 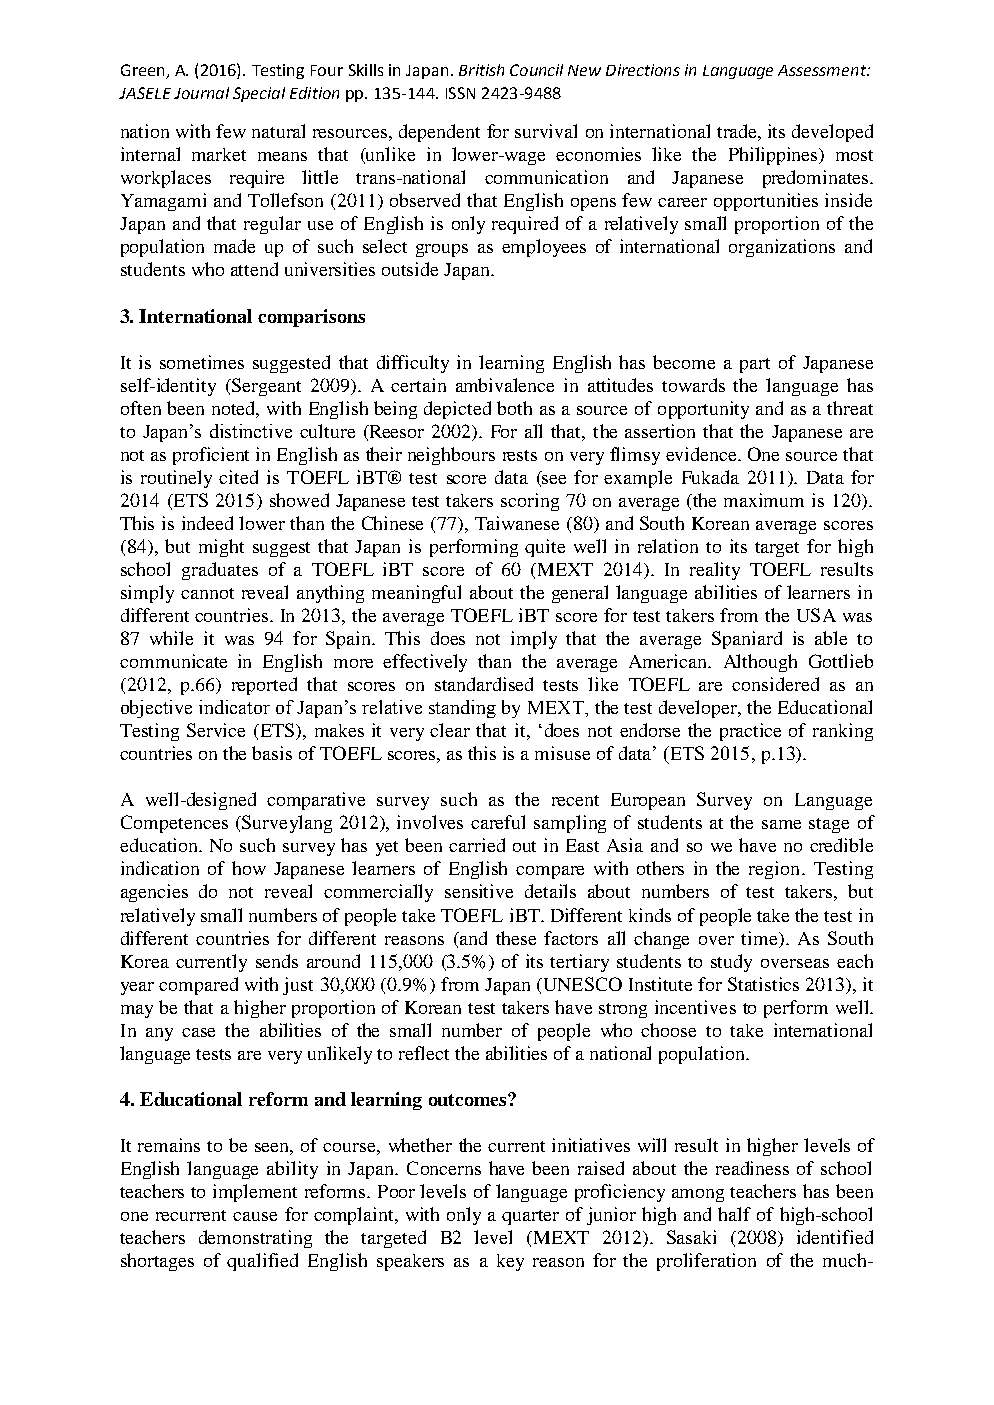 I want to click on attend, so click(x=254, y=269).
